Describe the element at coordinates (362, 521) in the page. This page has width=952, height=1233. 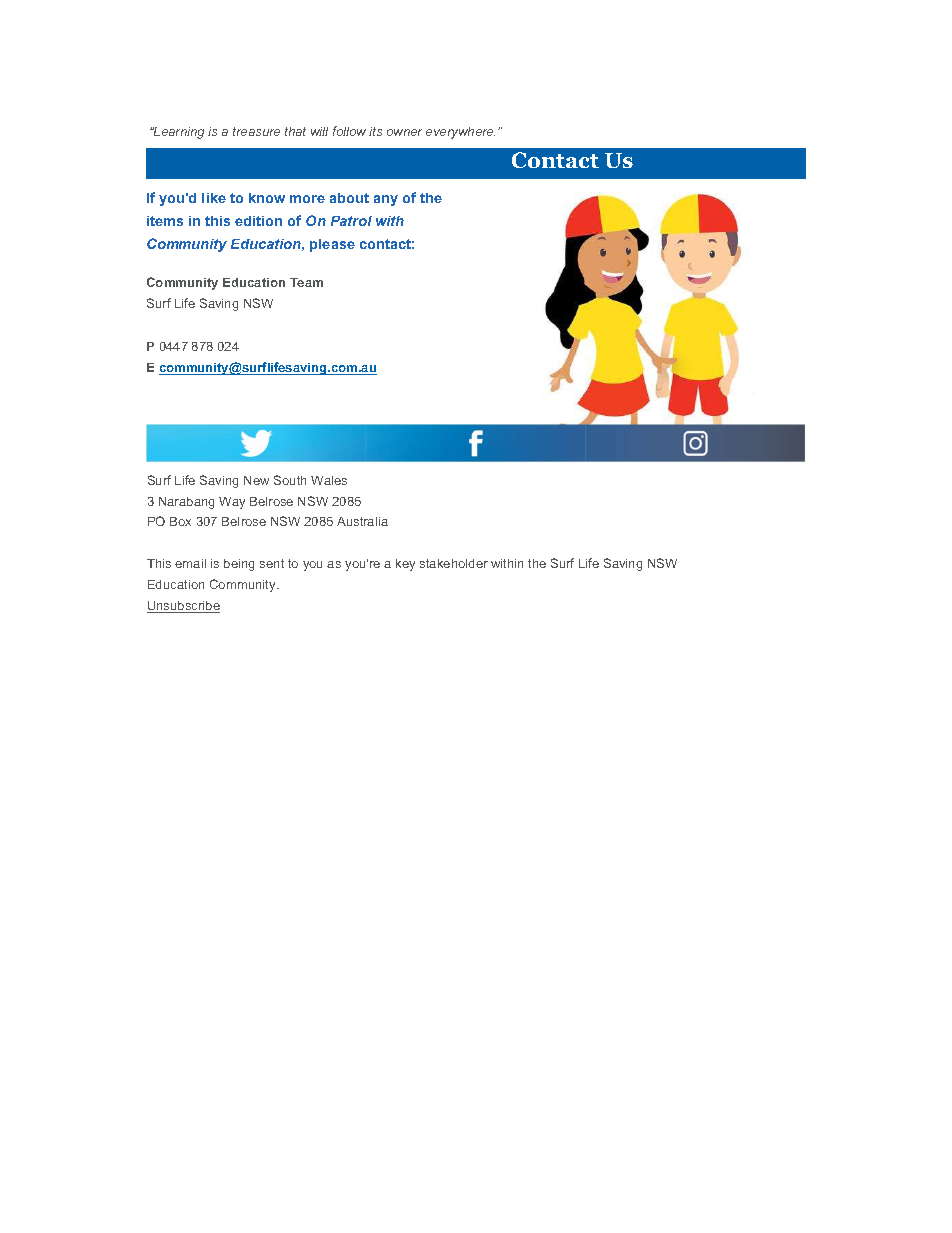
I see `Australia` at that location.
